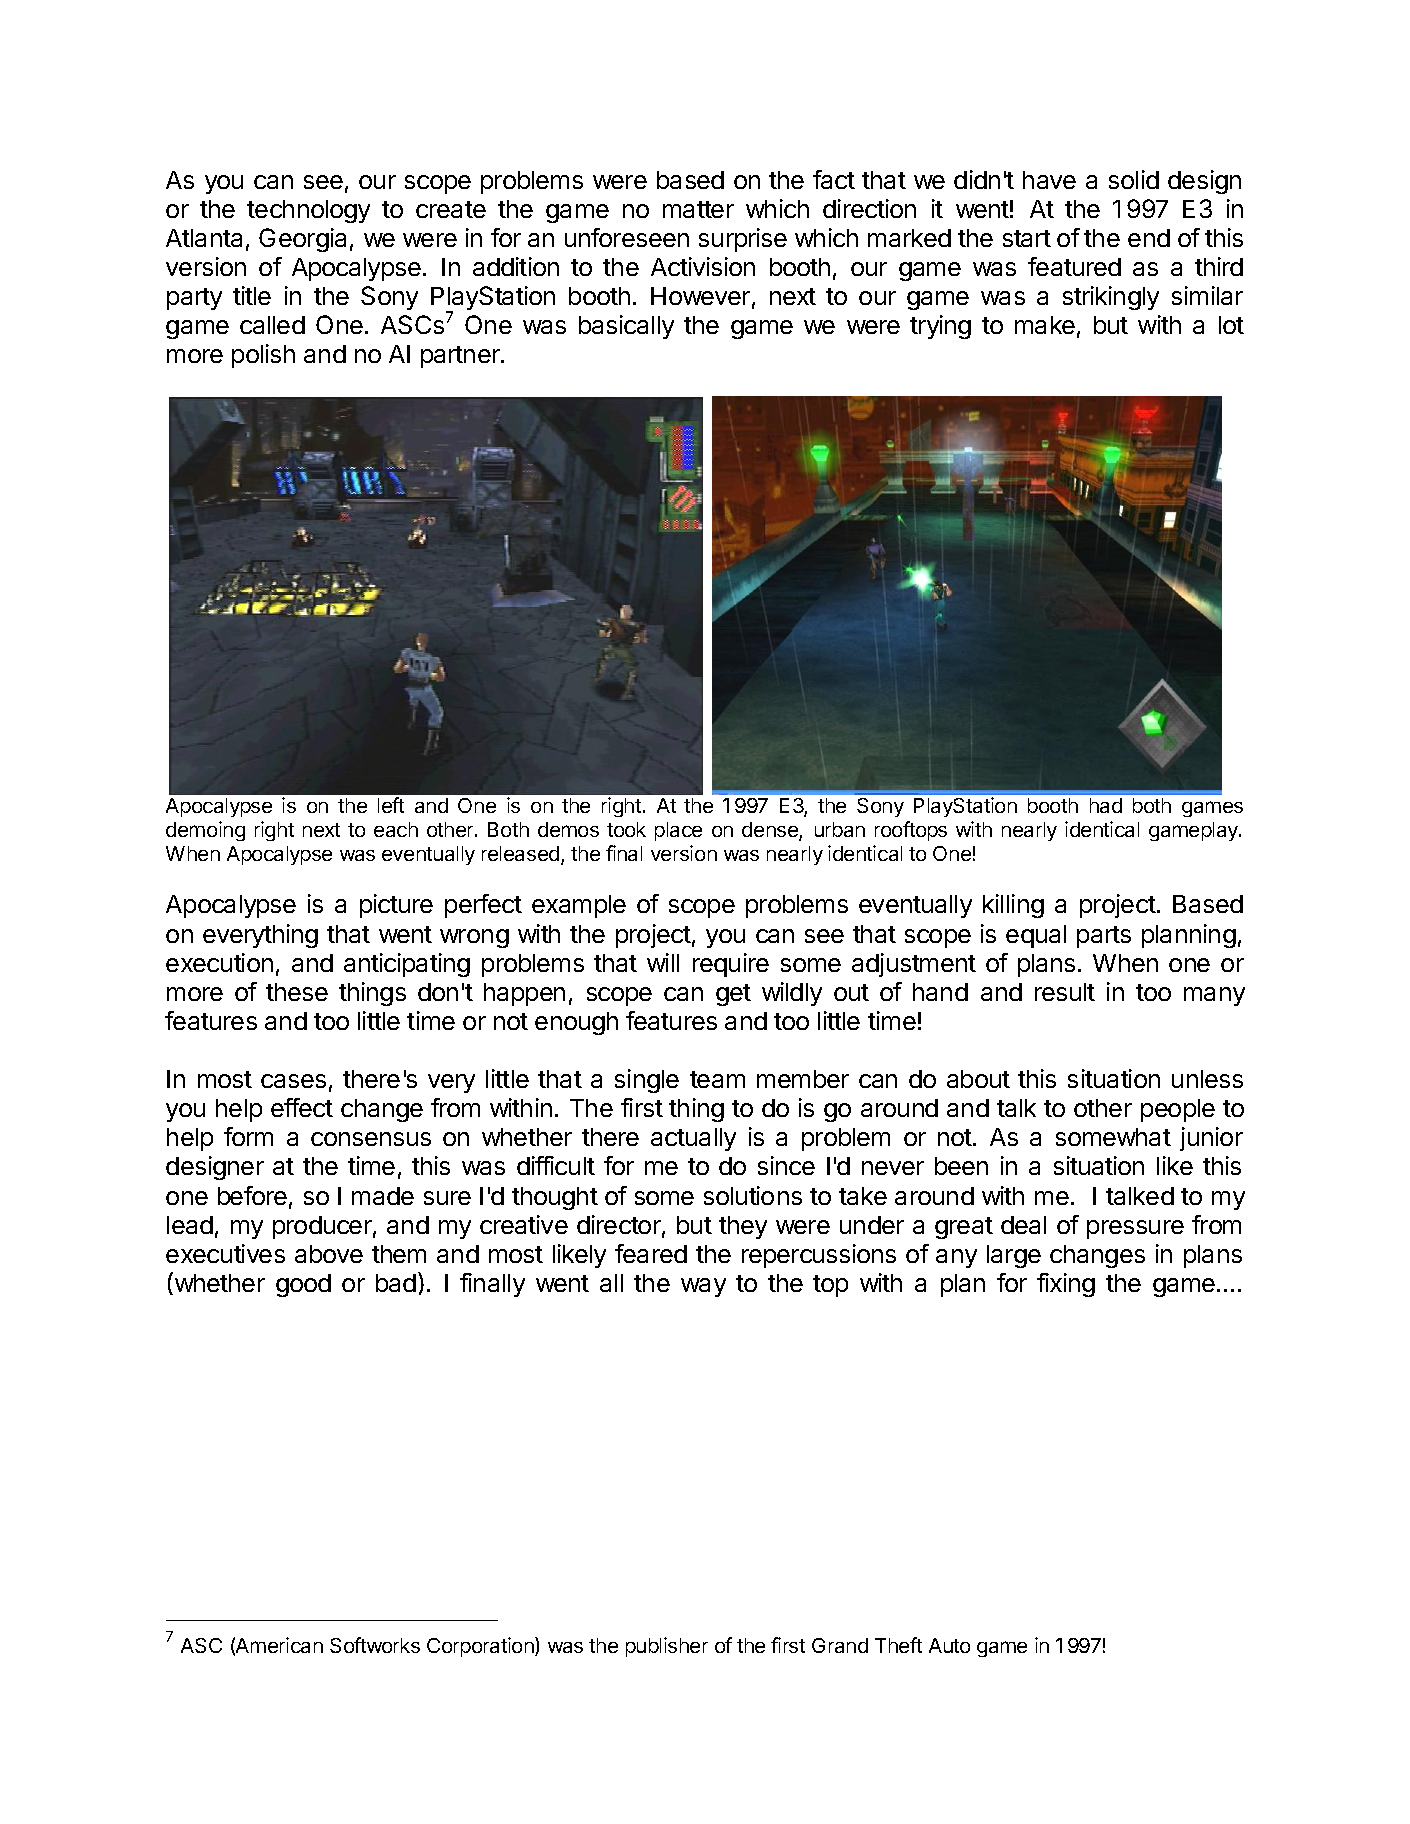 The width and height of the page is (1410, 1824). I want to click on parts, so click(1104, 937).
